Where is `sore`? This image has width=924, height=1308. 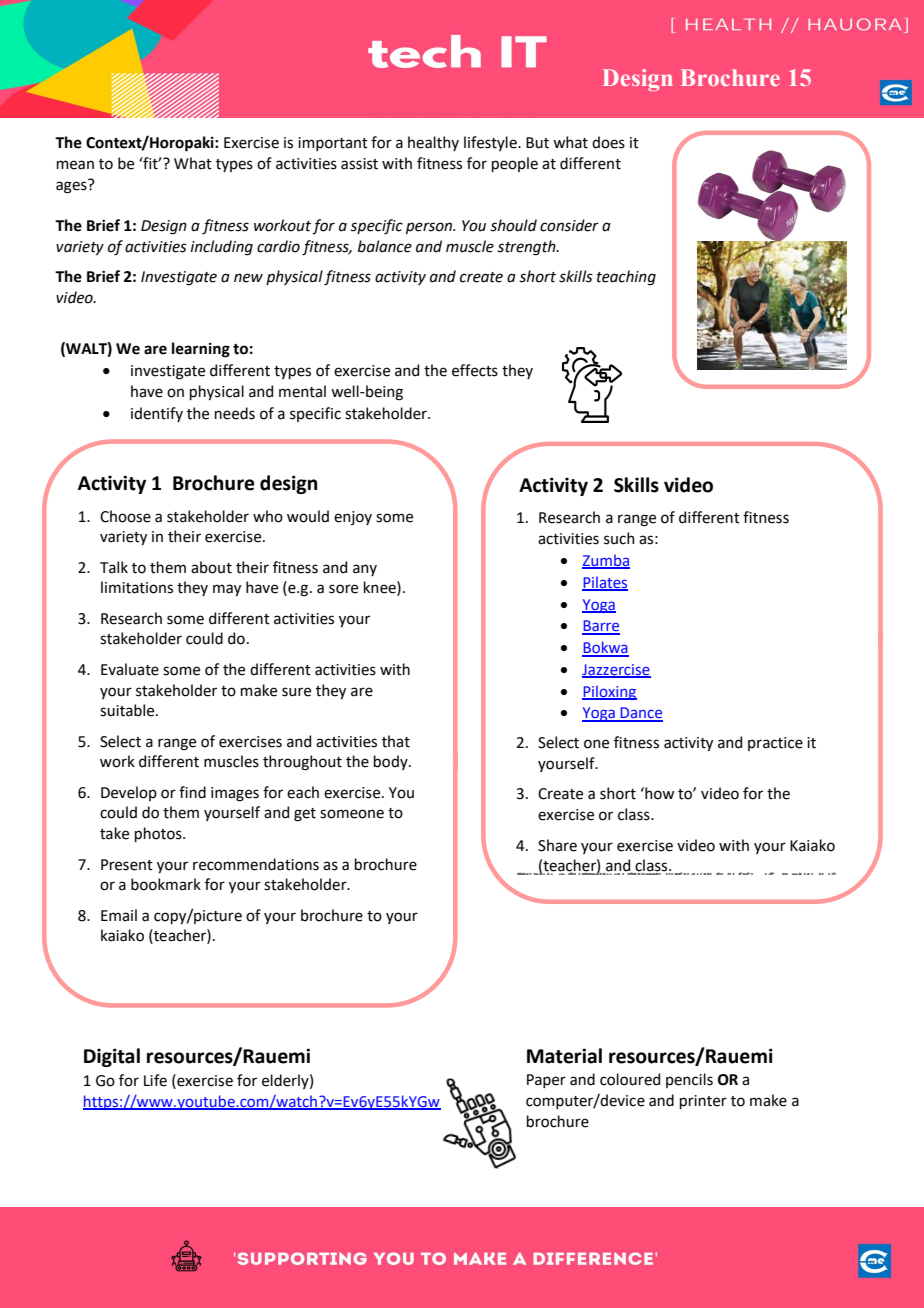
sore is located at coordinates (343, 589).
